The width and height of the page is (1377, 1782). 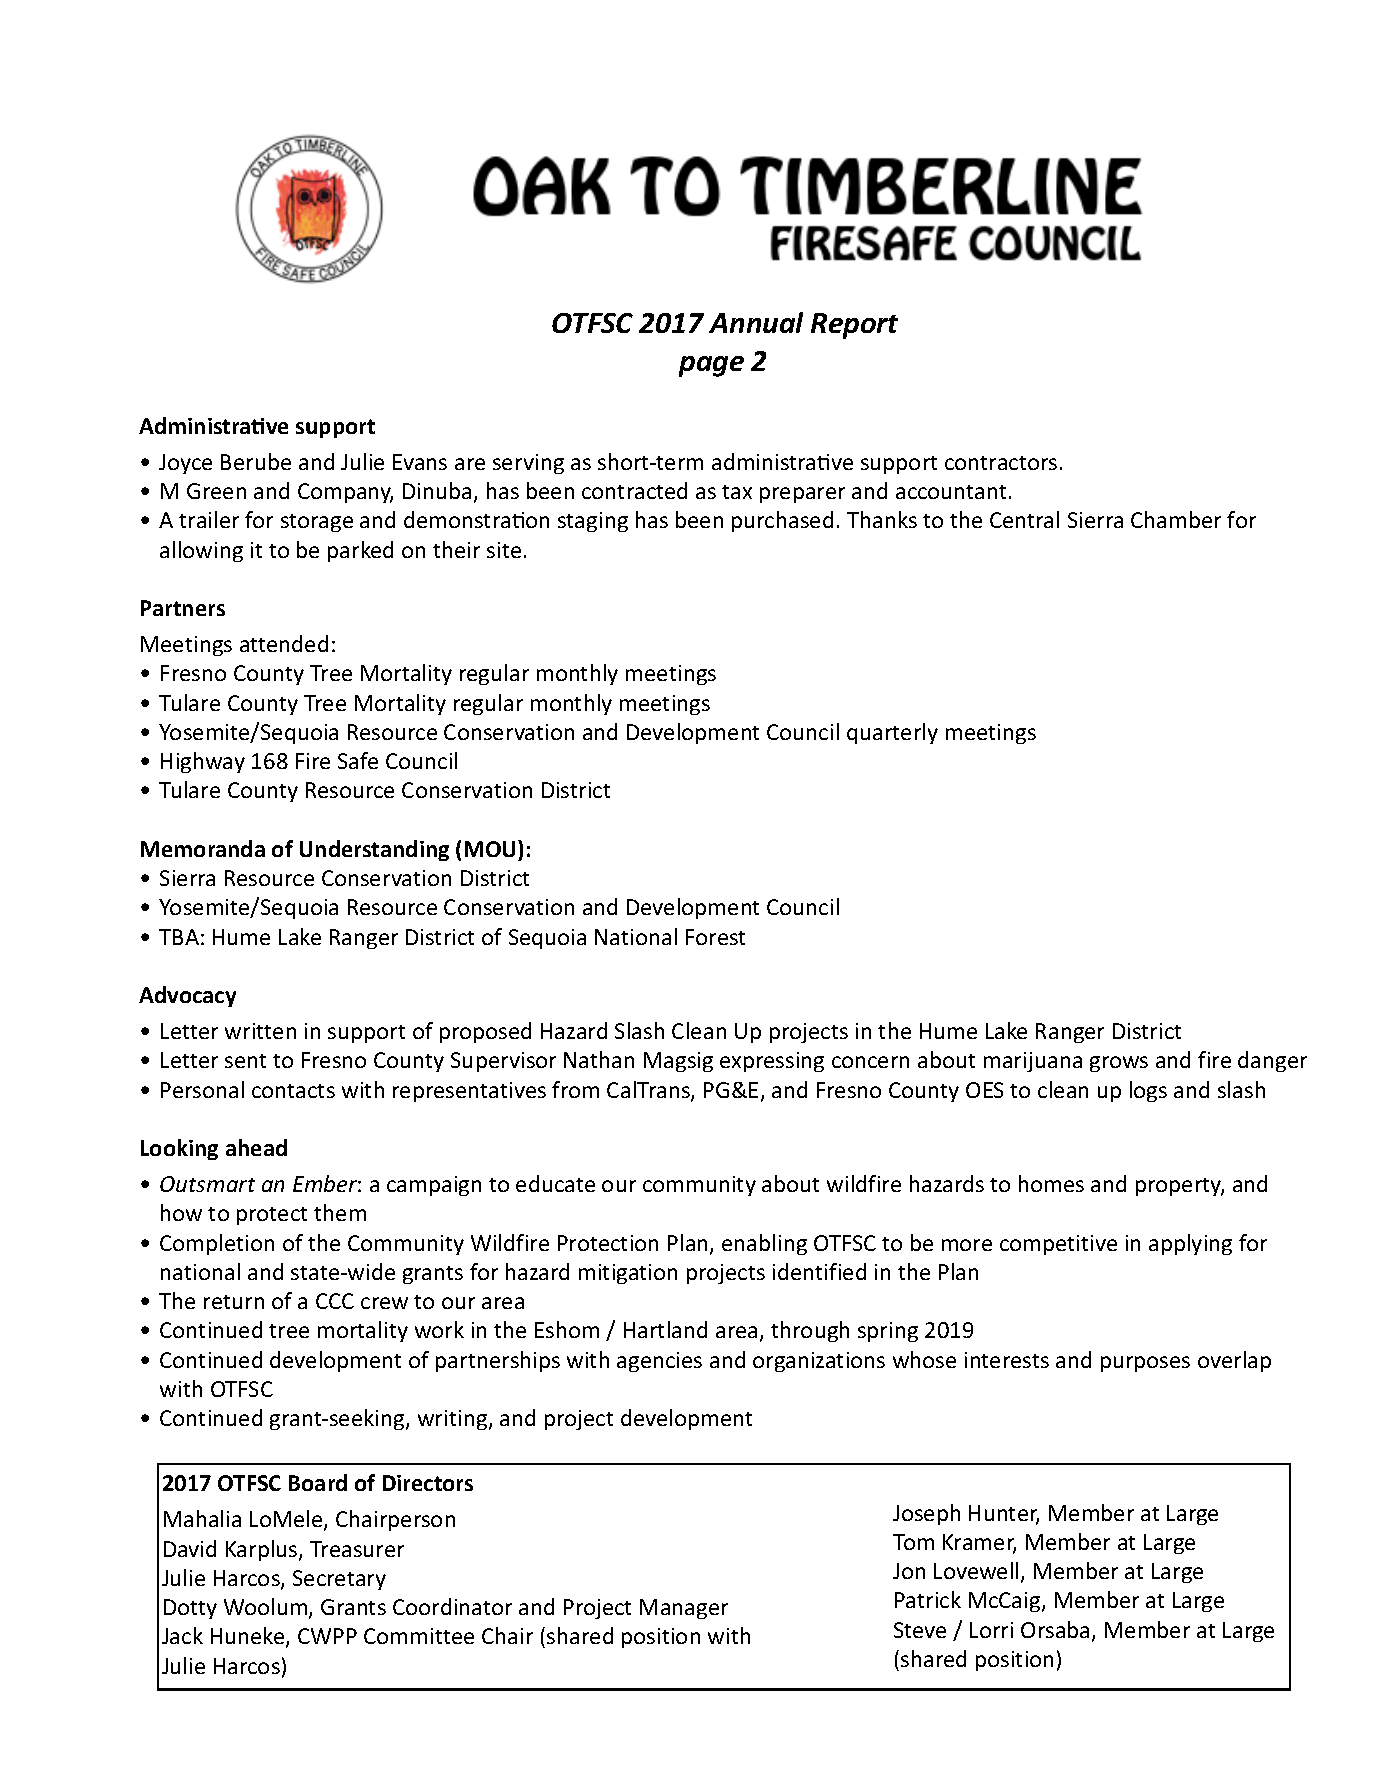 What do you see at coordinates (420, 462) in the page?
I see `Evans` at bounding box center [420, 462].
